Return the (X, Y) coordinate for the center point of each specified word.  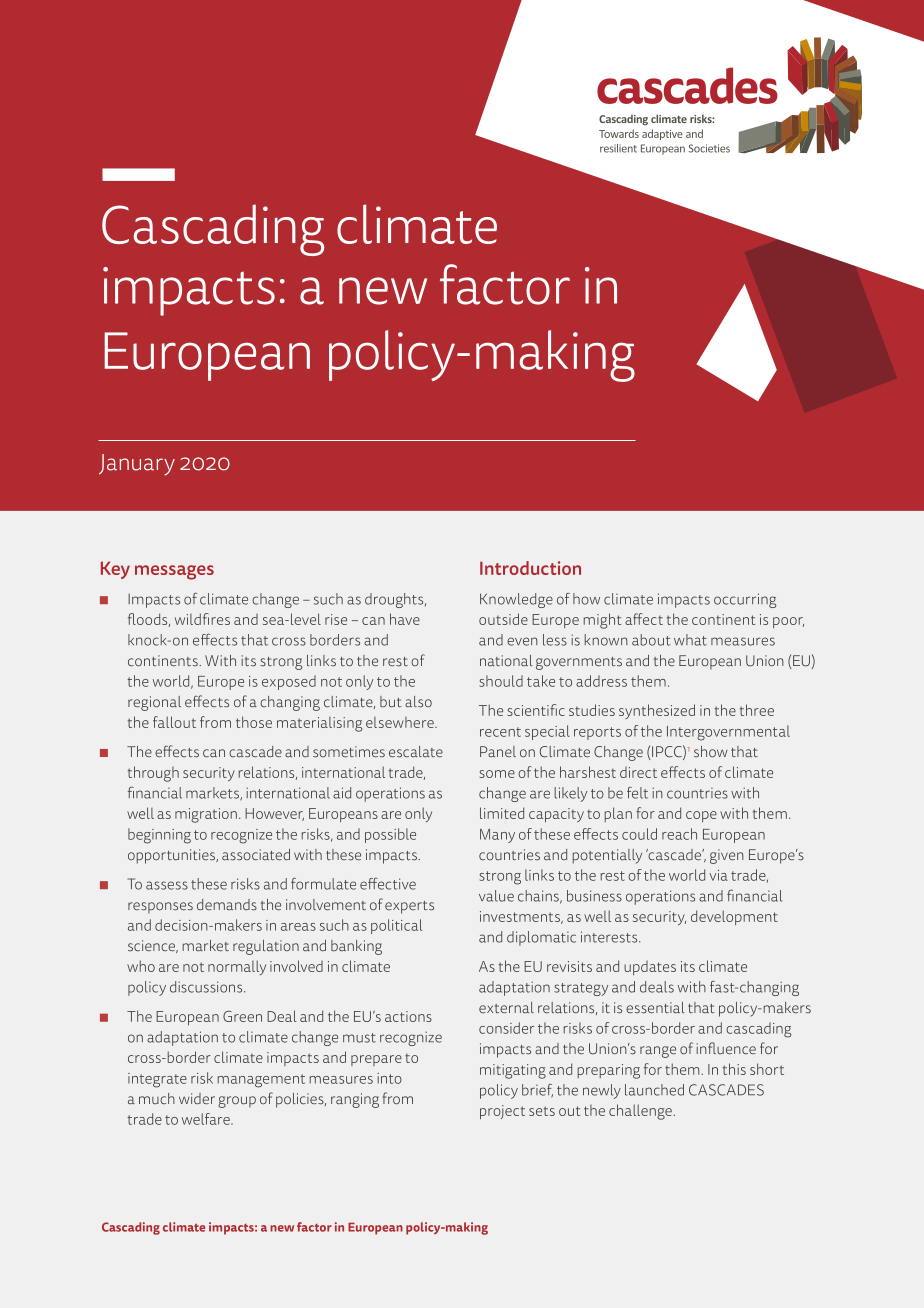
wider (197, 1099)
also (418, 702)
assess (167, 885)
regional (154, 703)
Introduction (530, 568)
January (137, 465)
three (757, 710)
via (718, 875)
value (496, 896)
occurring (745, 600)
